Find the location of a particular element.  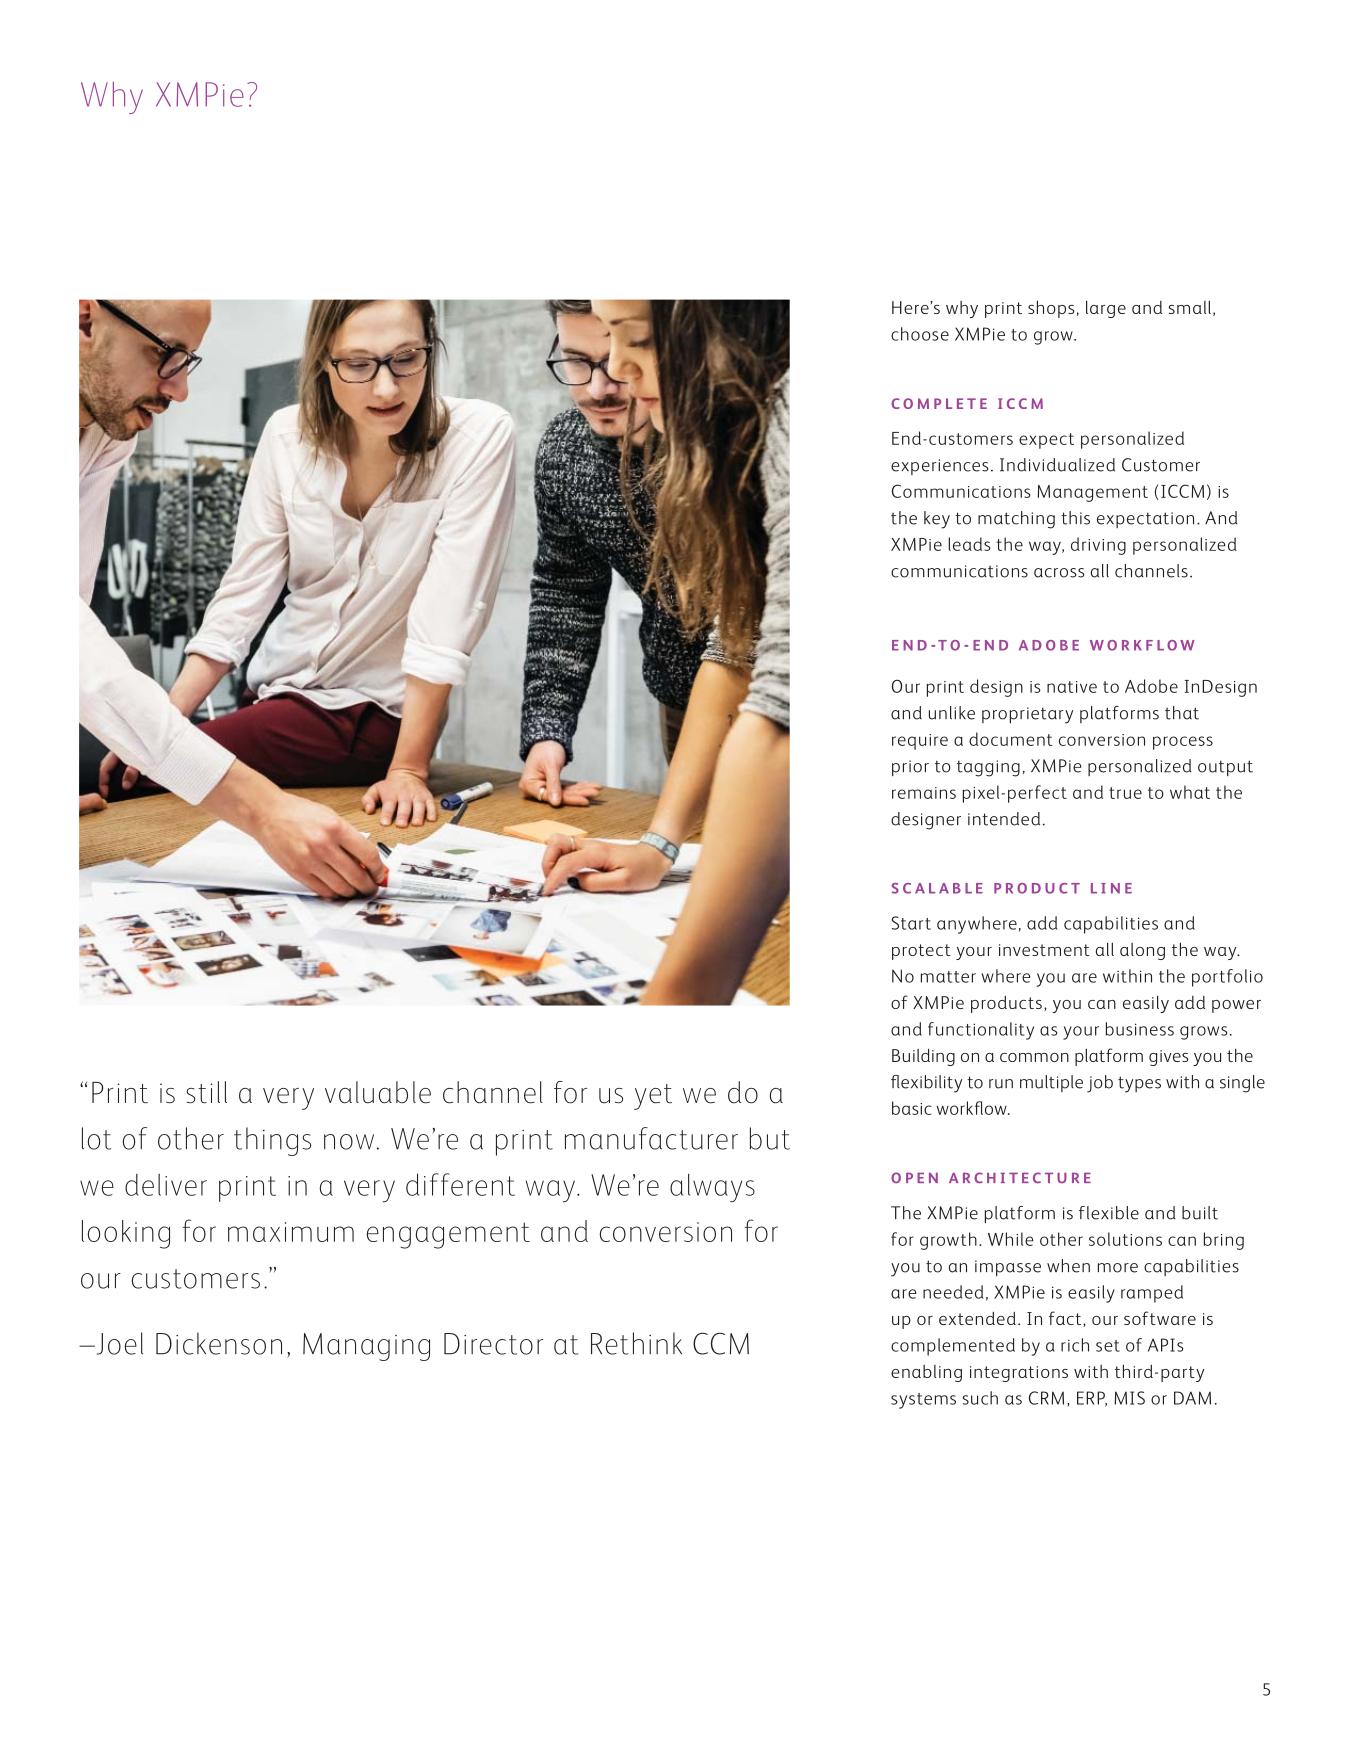

Start is located at coordinates (911, 923).
